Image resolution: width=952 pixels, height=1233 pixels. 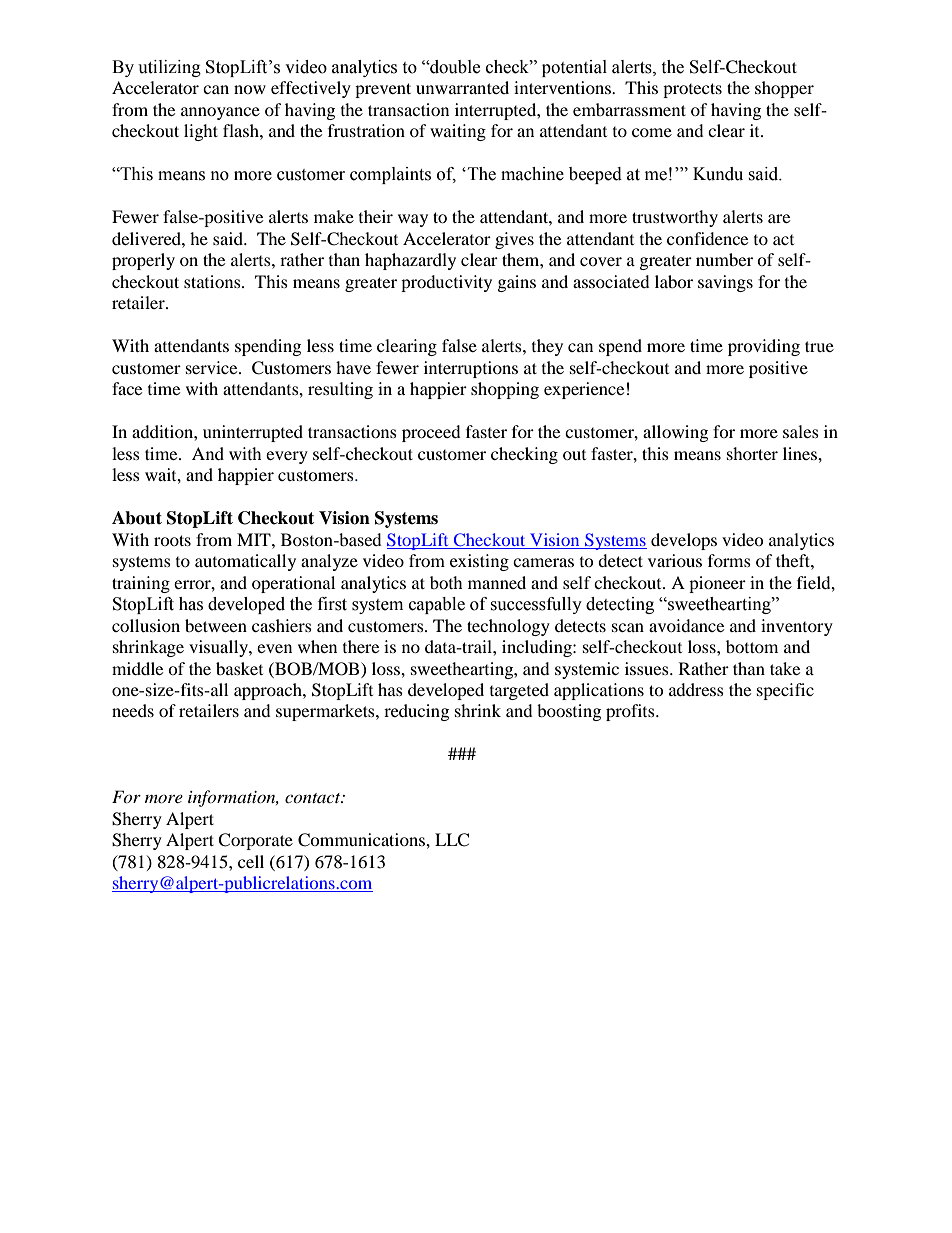 What do you see at coordinates (462, 87) in the image?
I see `unwarranted` at bounding box center [462, 87].
